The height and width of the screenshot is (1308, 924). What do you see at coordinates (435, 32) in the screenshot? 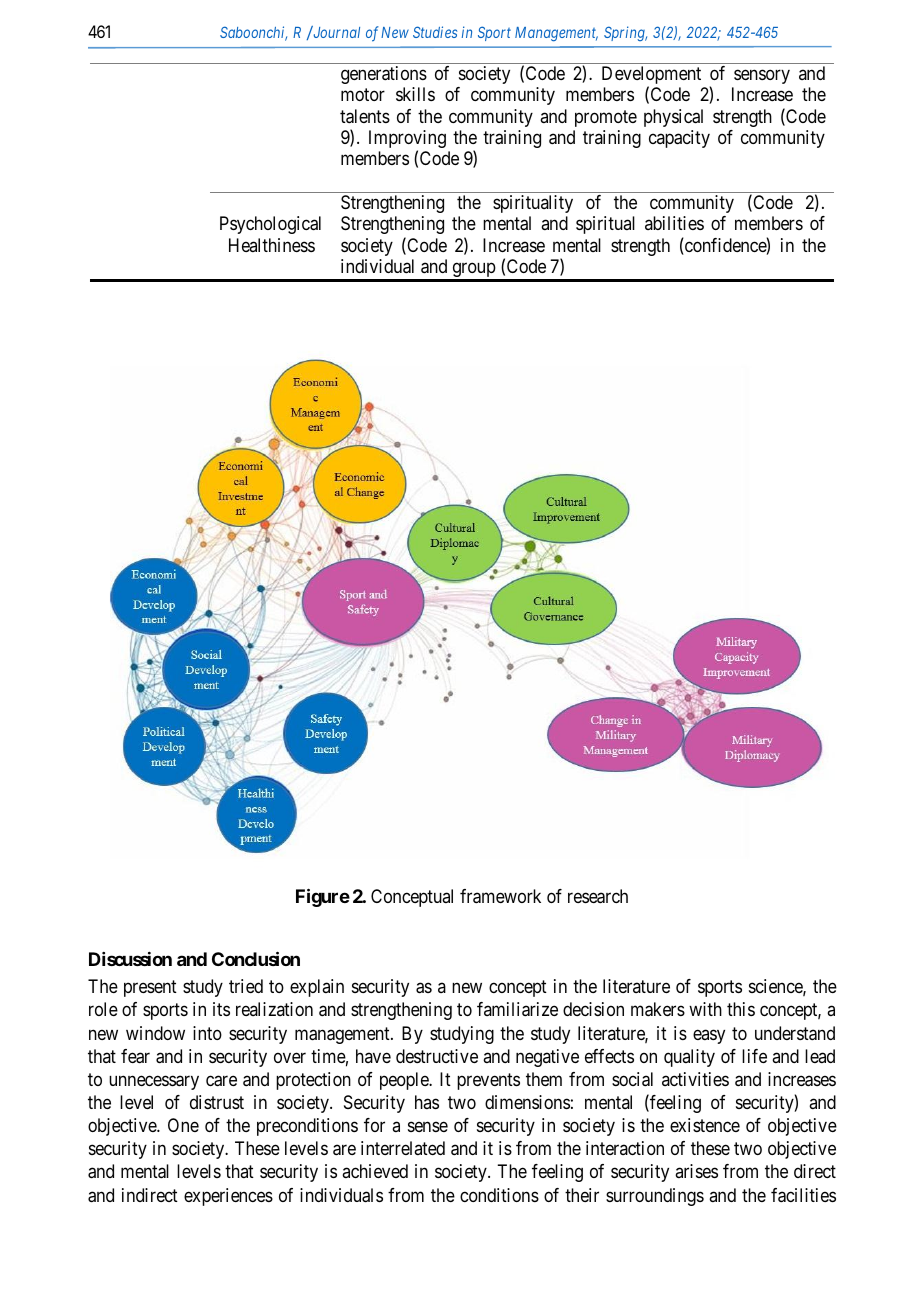
I see `Studies` at bounding box center [435, 32].
